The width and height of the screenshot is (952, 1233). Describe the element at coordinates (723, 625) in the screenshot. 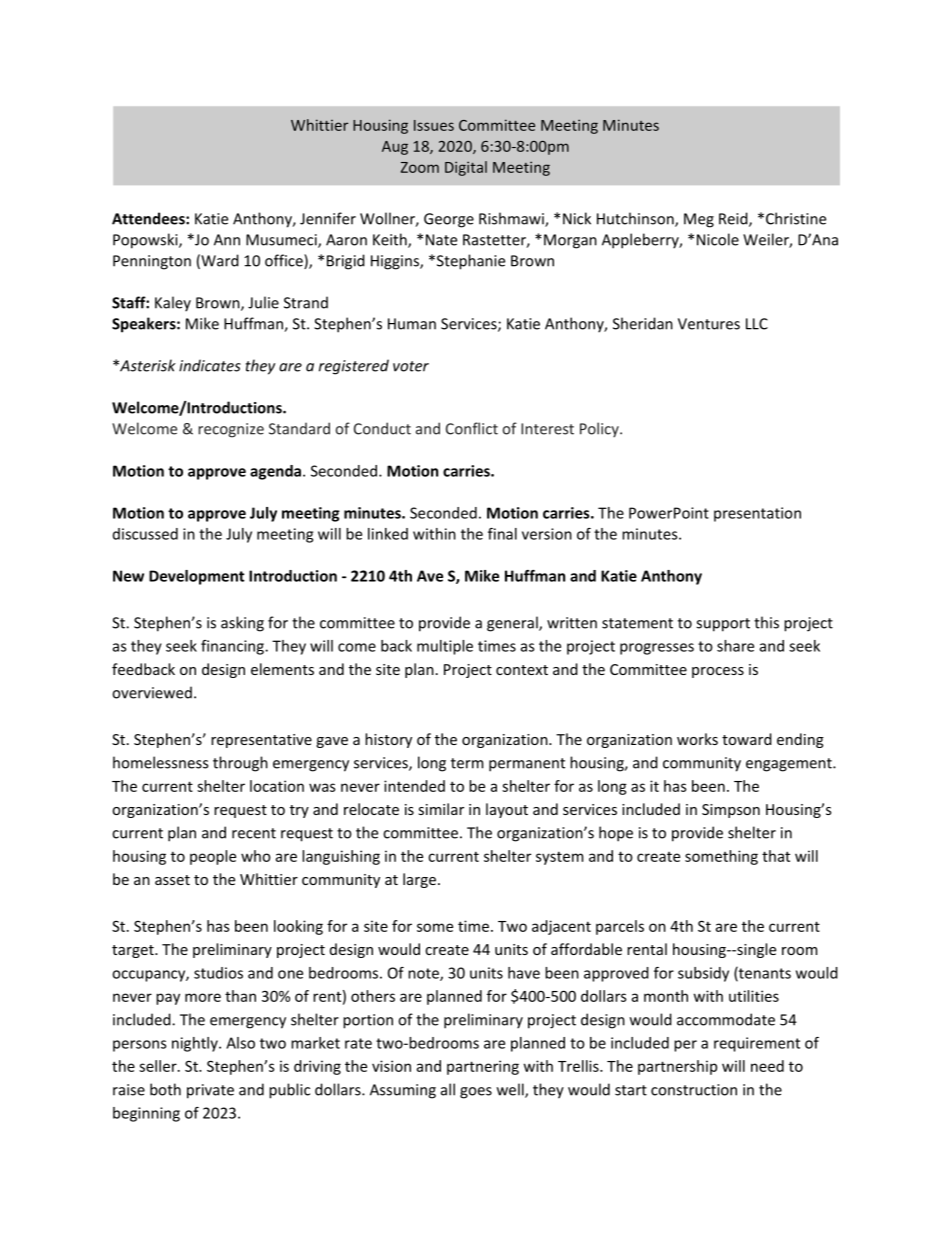

I see `support` at that location.
